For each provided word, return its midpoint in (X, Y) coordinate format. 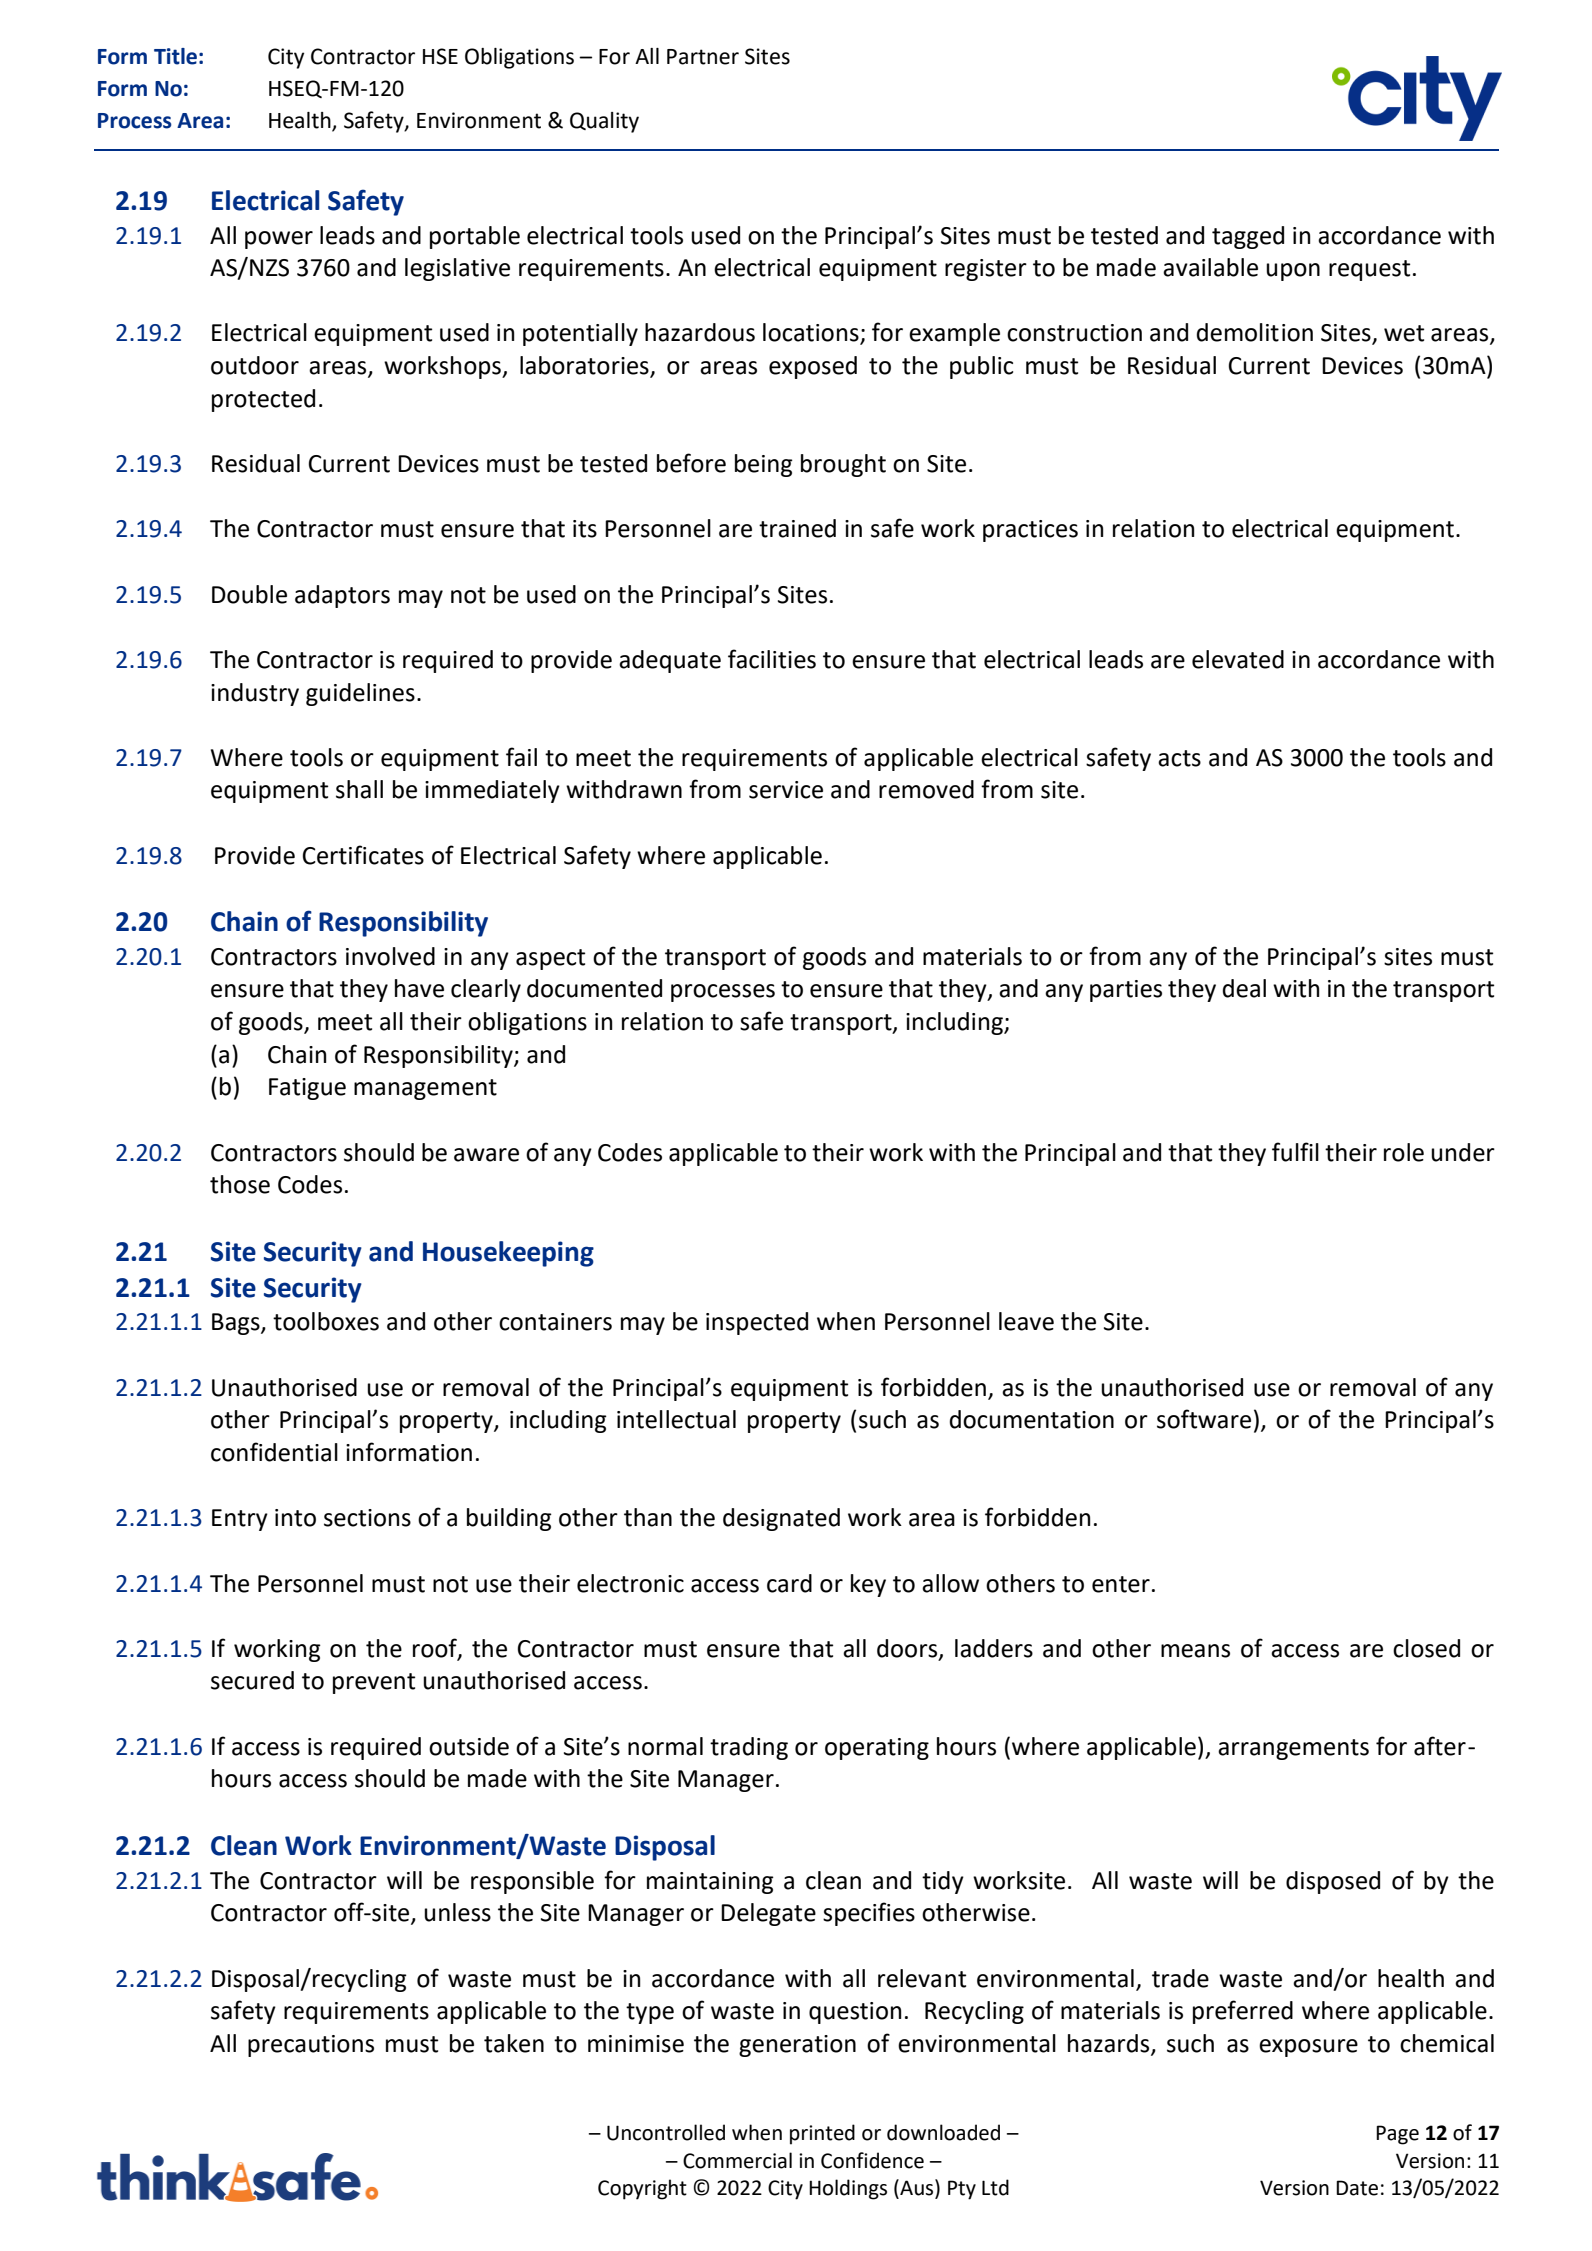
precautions (311, 2046)
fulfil (1295, 1152)
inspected (757, 1323)
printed (822, 2134)
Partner (703, 57)
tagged (1248, 237)
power (279, 240)
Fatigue (307, 1089)
